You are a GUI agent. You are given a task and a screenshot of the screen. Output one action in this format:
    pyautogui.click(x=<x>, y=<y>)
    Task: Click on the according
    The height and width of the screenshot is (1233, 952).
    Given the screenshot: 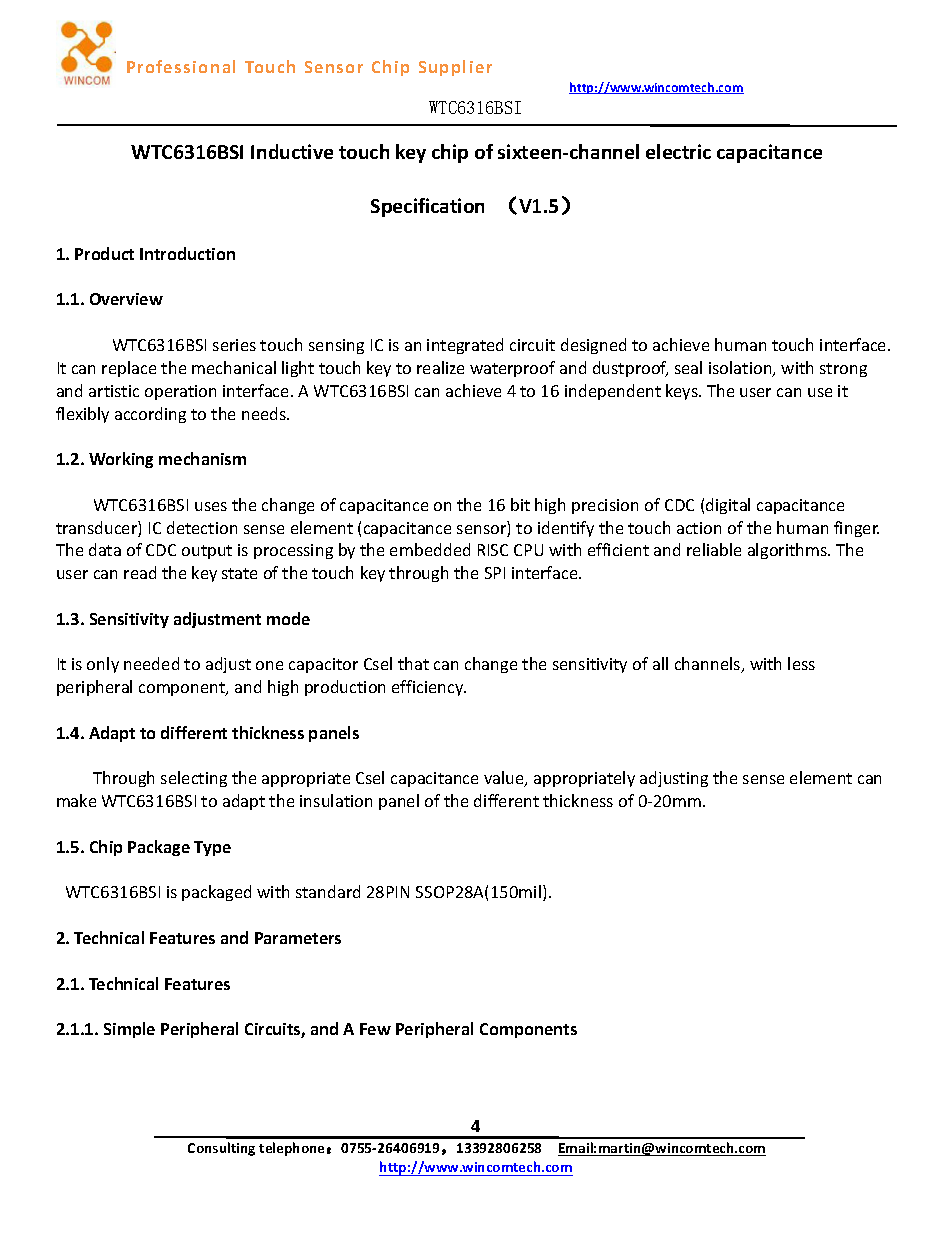 What is the action you would take?
    pyautogui.click(x=150, y=415)
